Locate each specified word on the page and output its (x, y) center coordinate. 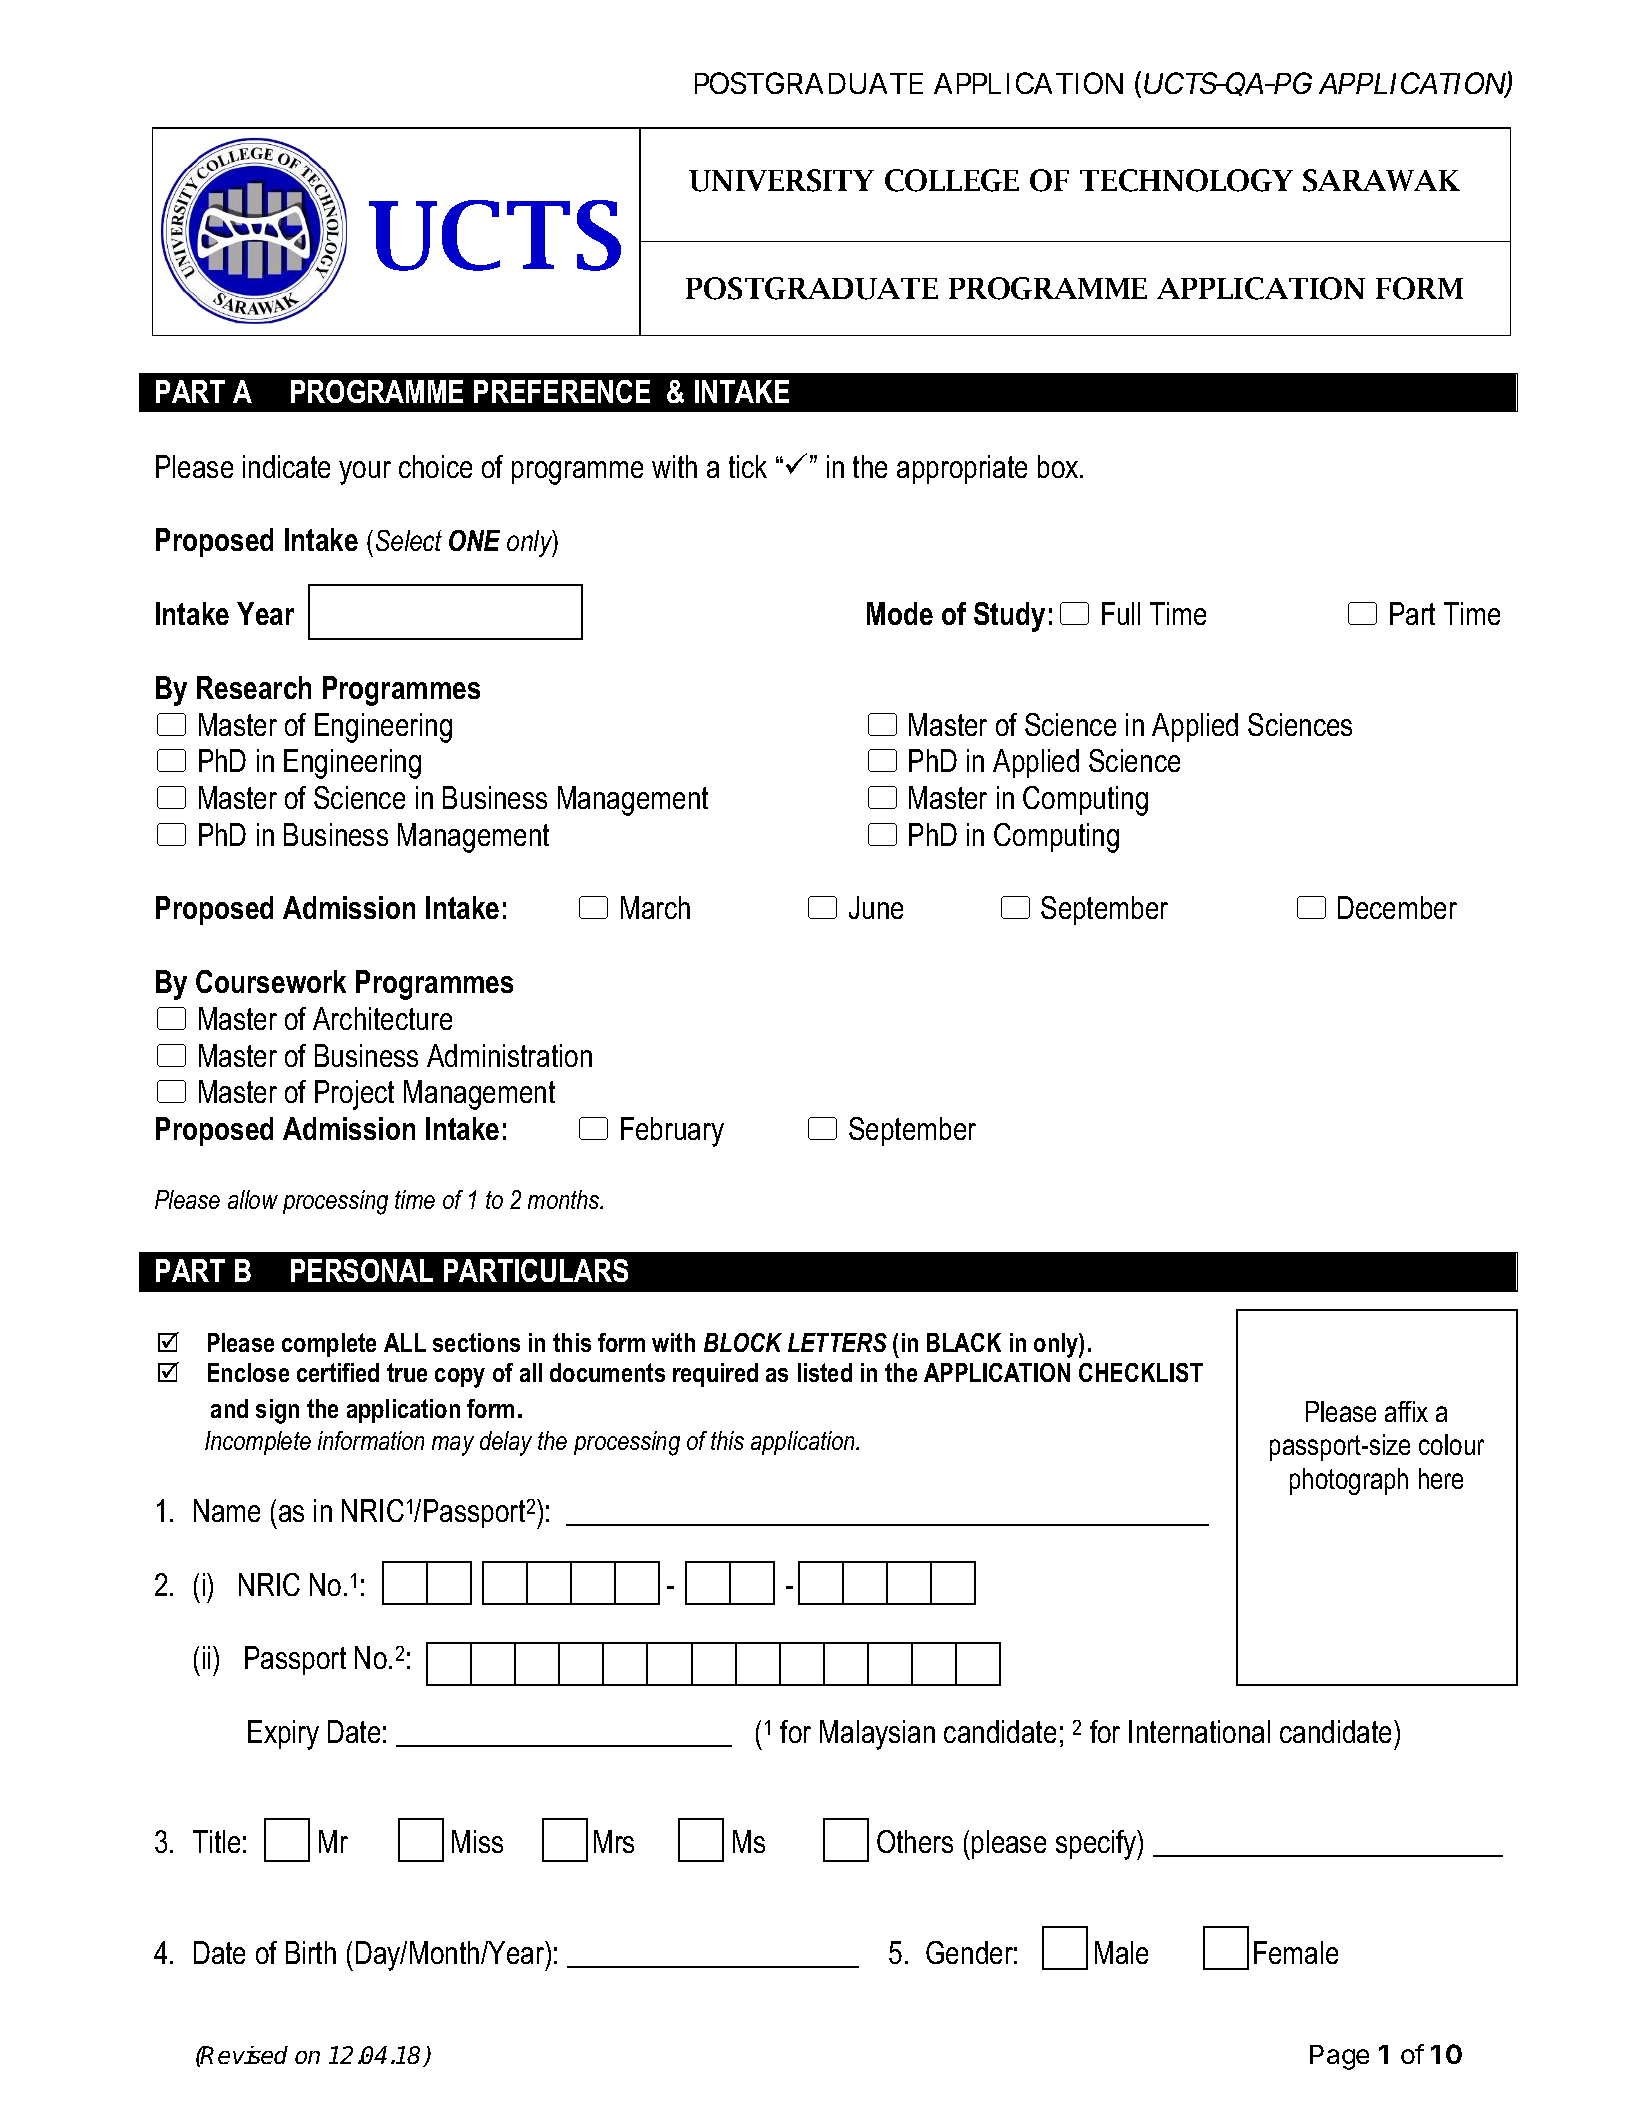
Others (915, 1841)
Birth (311, 1952)
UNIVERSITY (781, 180)
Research (254, 687)
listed (825, 1372)
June (876, 907)
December (1397, 907)
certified (338, 1372)
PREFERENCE (562, 391)
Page (1339, 2057)
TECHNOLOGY (1186, 180)
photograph (1349, 1481)
